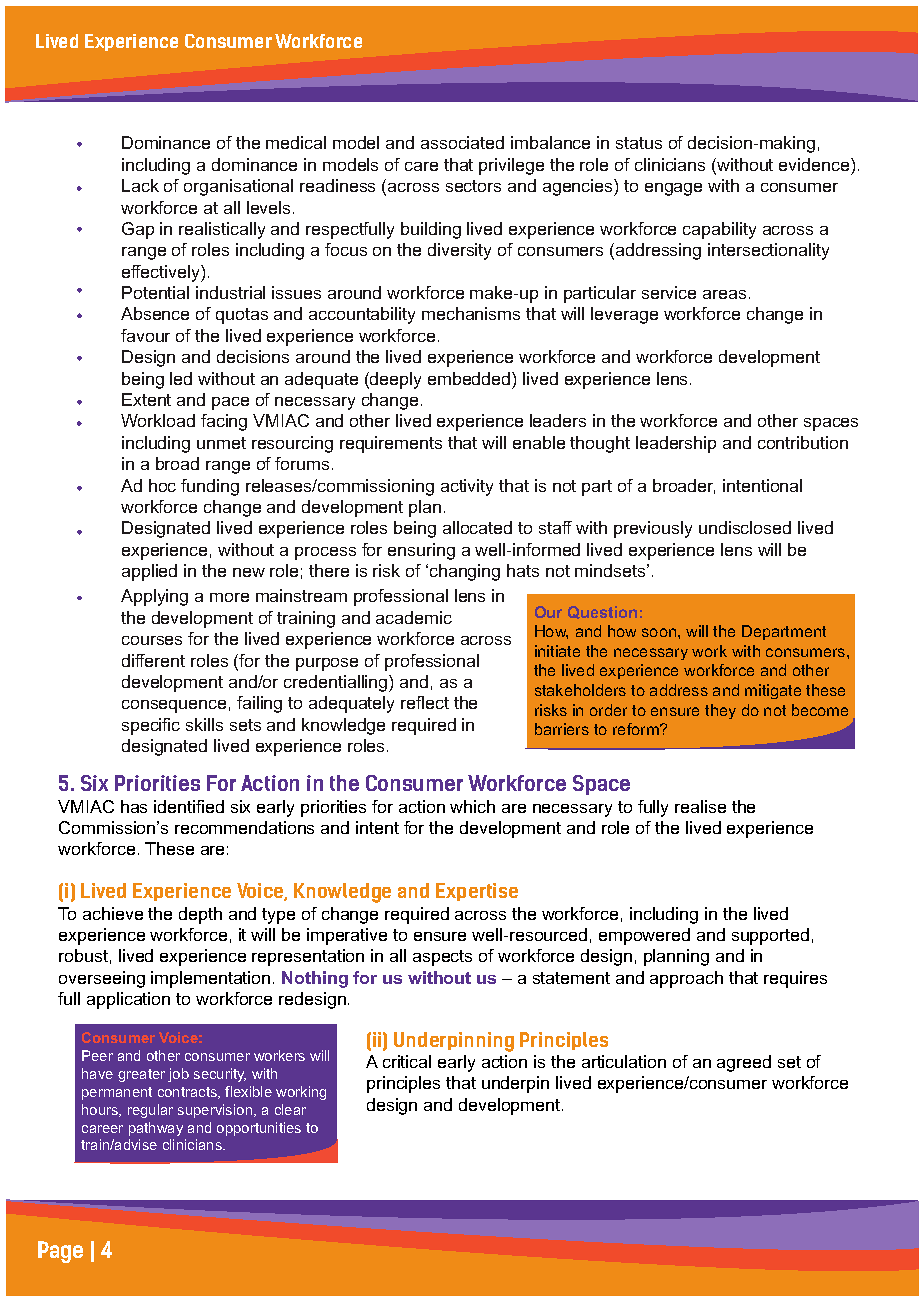 Image resolution: width=924 pixels, height=1302 pixels. I want to click on Page, so click(60, 1252).
